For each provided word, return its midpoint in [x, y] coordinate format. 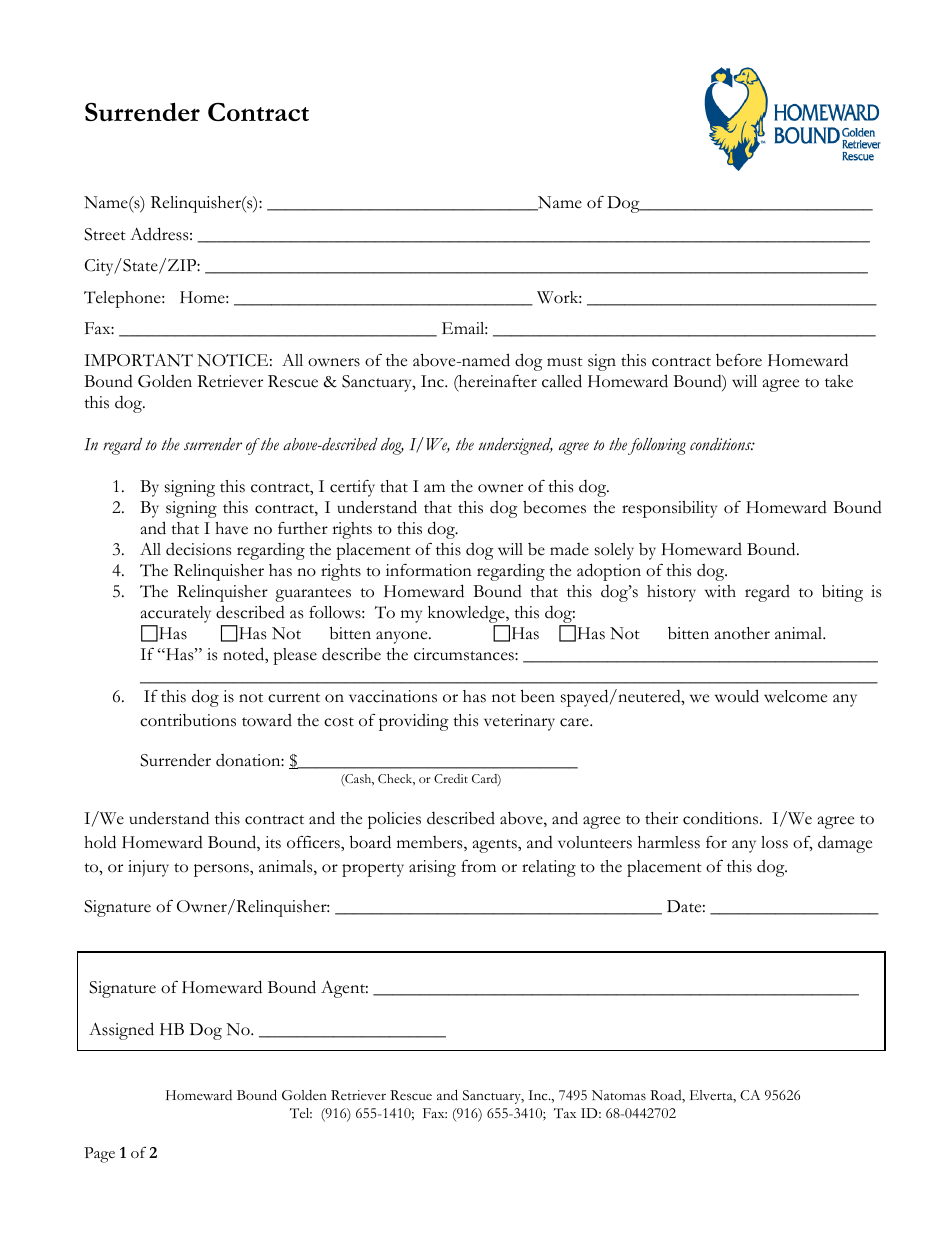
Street [105, 234]
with [720, 591]
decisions [198, 549]
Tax [565, 1113]
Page [99, 1155]
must [565, 362]
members [431, 843]
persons [222, 870]
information [429, 570]
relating [549, 868]
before [739, 360]
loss [774, 842]
